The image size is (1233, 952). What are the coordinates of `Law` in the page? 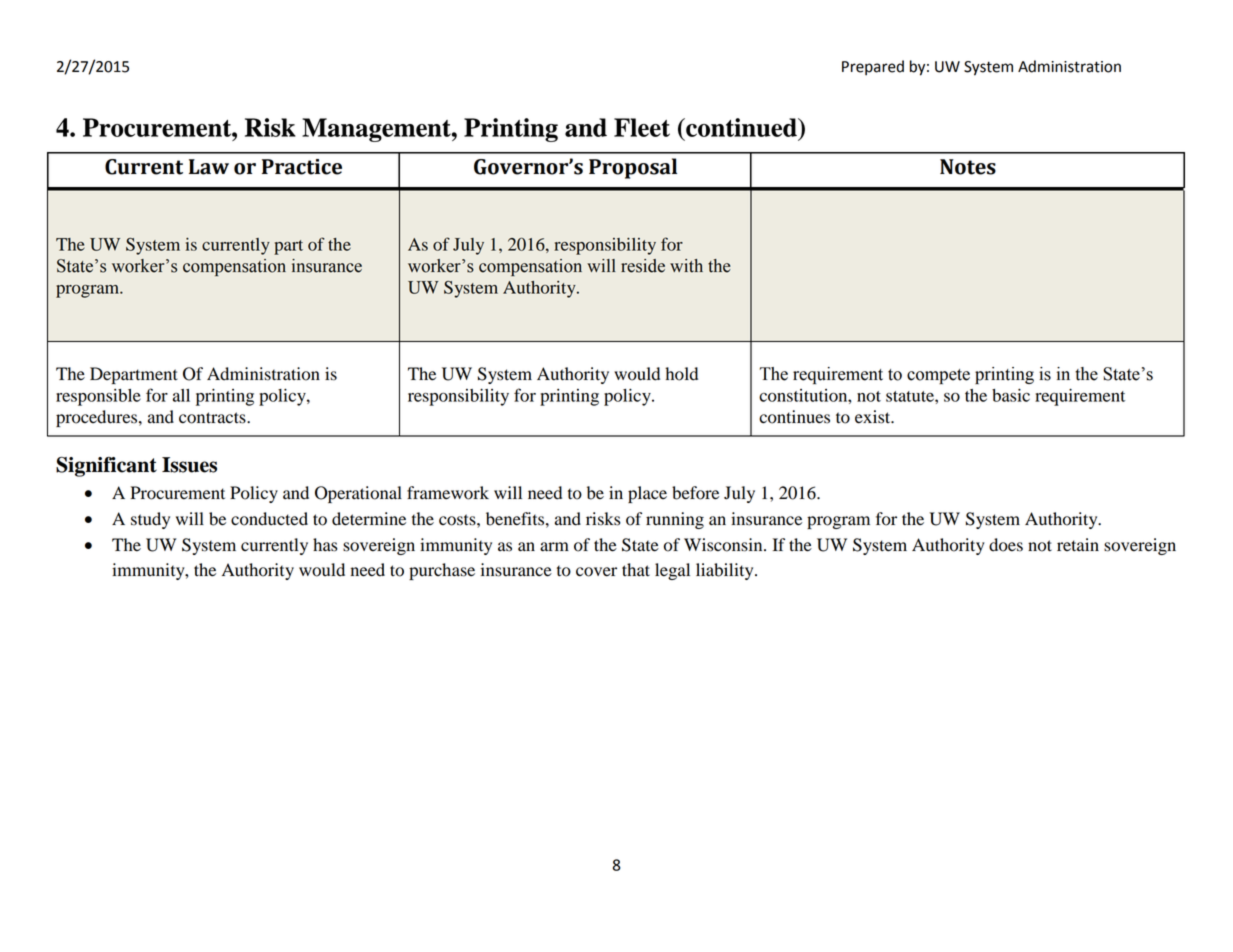 It's located at (209, 167).
